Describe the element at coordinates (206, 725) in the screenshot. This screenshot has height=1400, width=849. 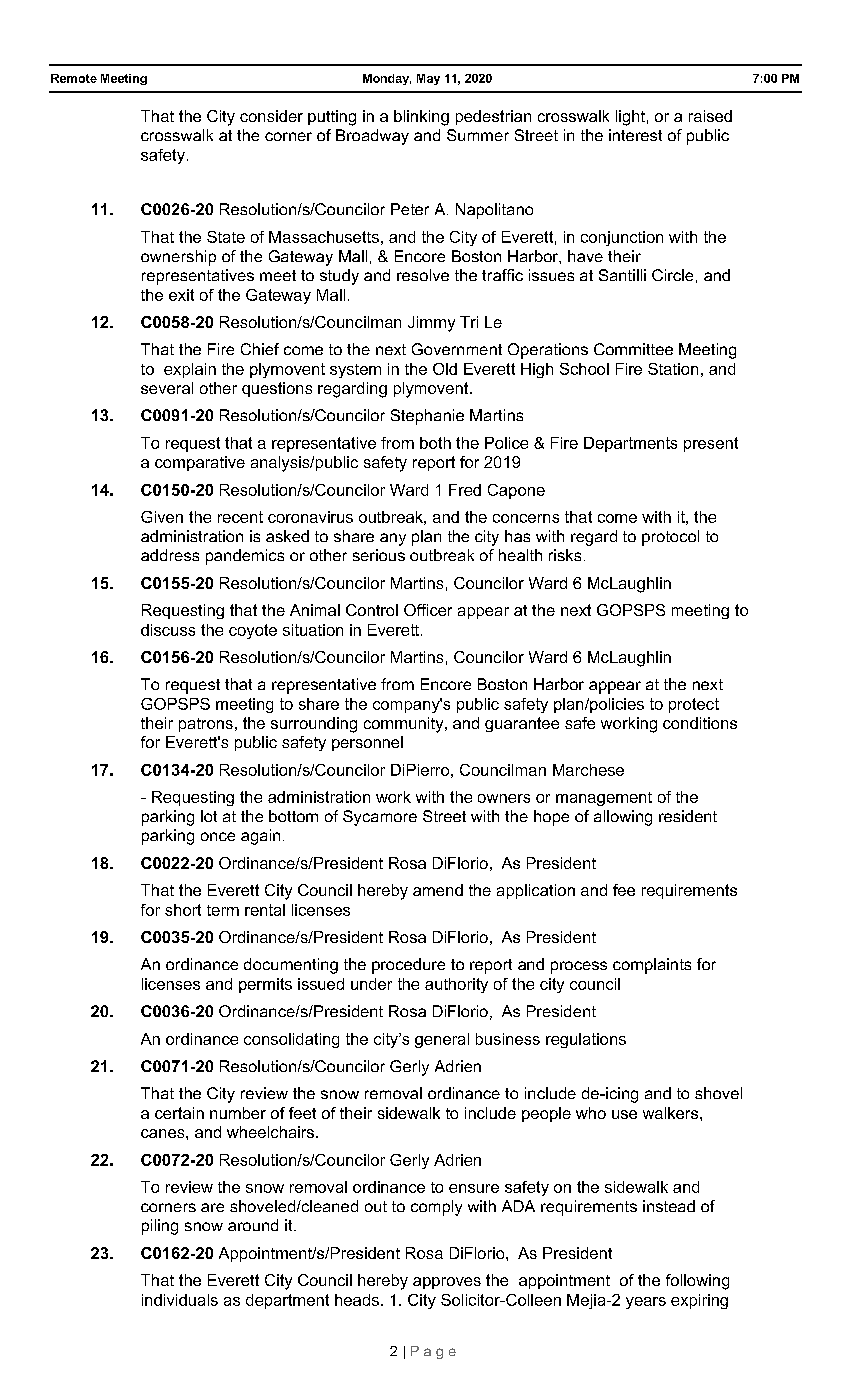
I see `patrons` at that location.
